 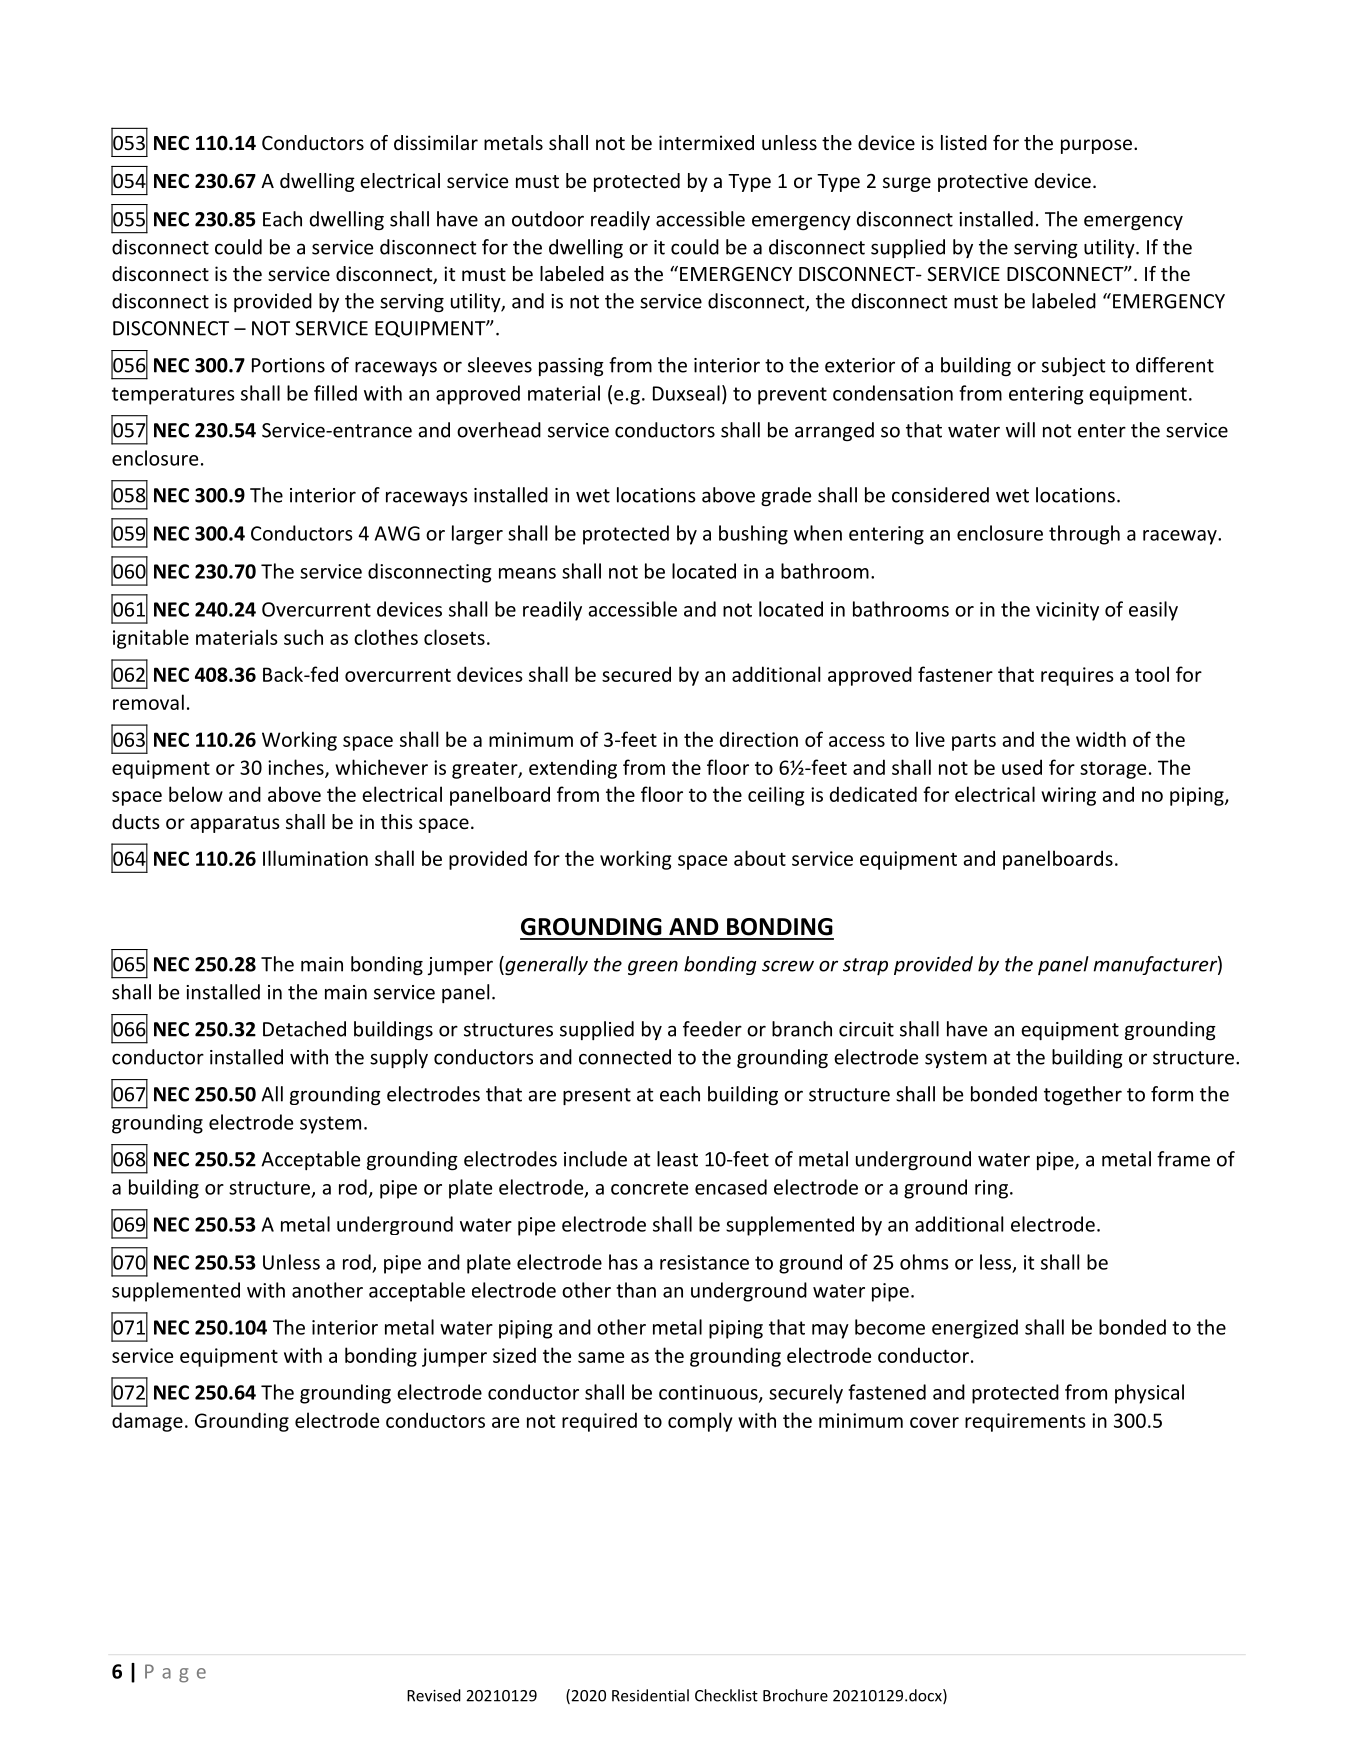 I want to click on strap, so click(x=865, y=966).
